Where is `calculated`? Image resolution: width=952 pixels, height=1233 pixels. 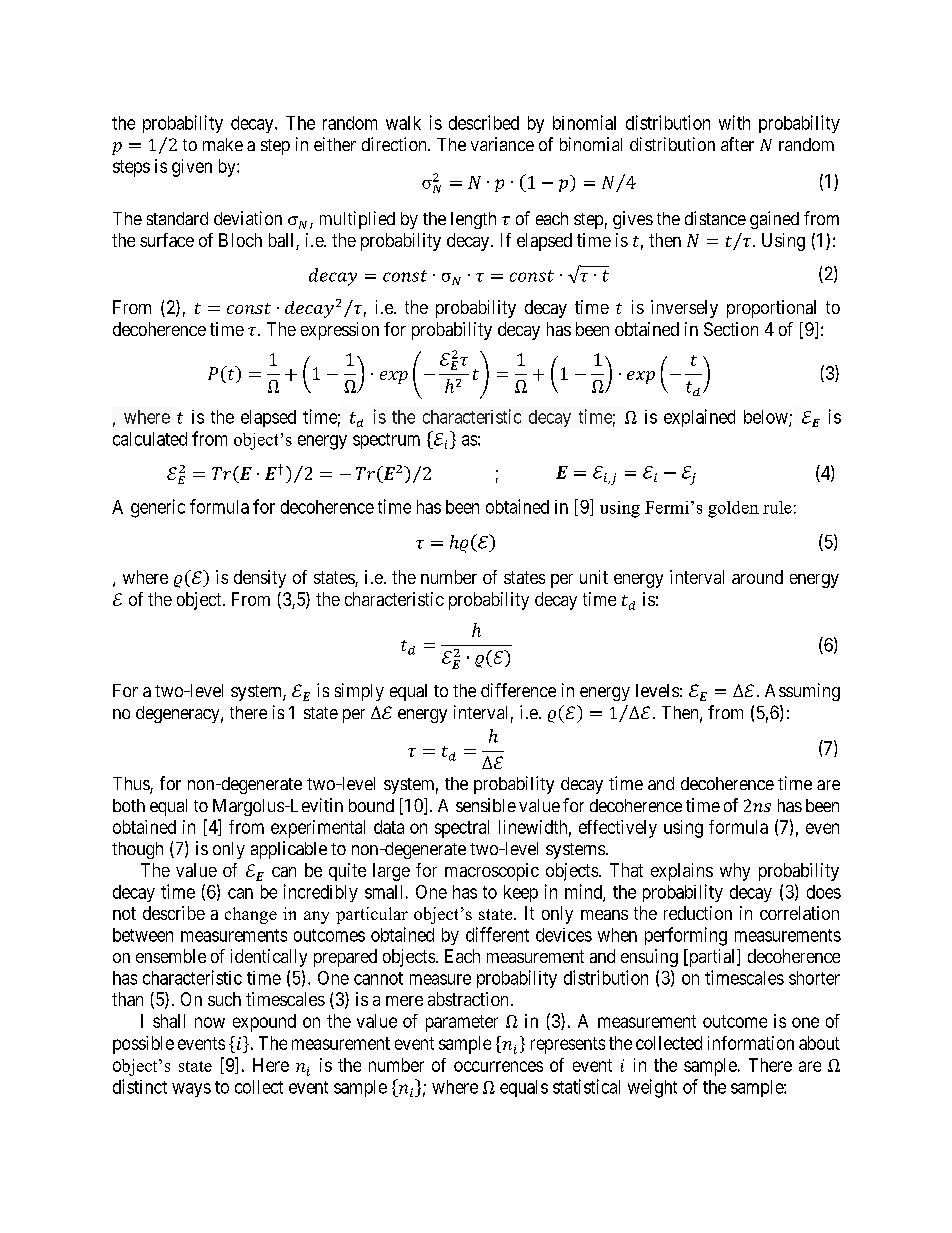 calculated is located at coordinates (150, 439).
